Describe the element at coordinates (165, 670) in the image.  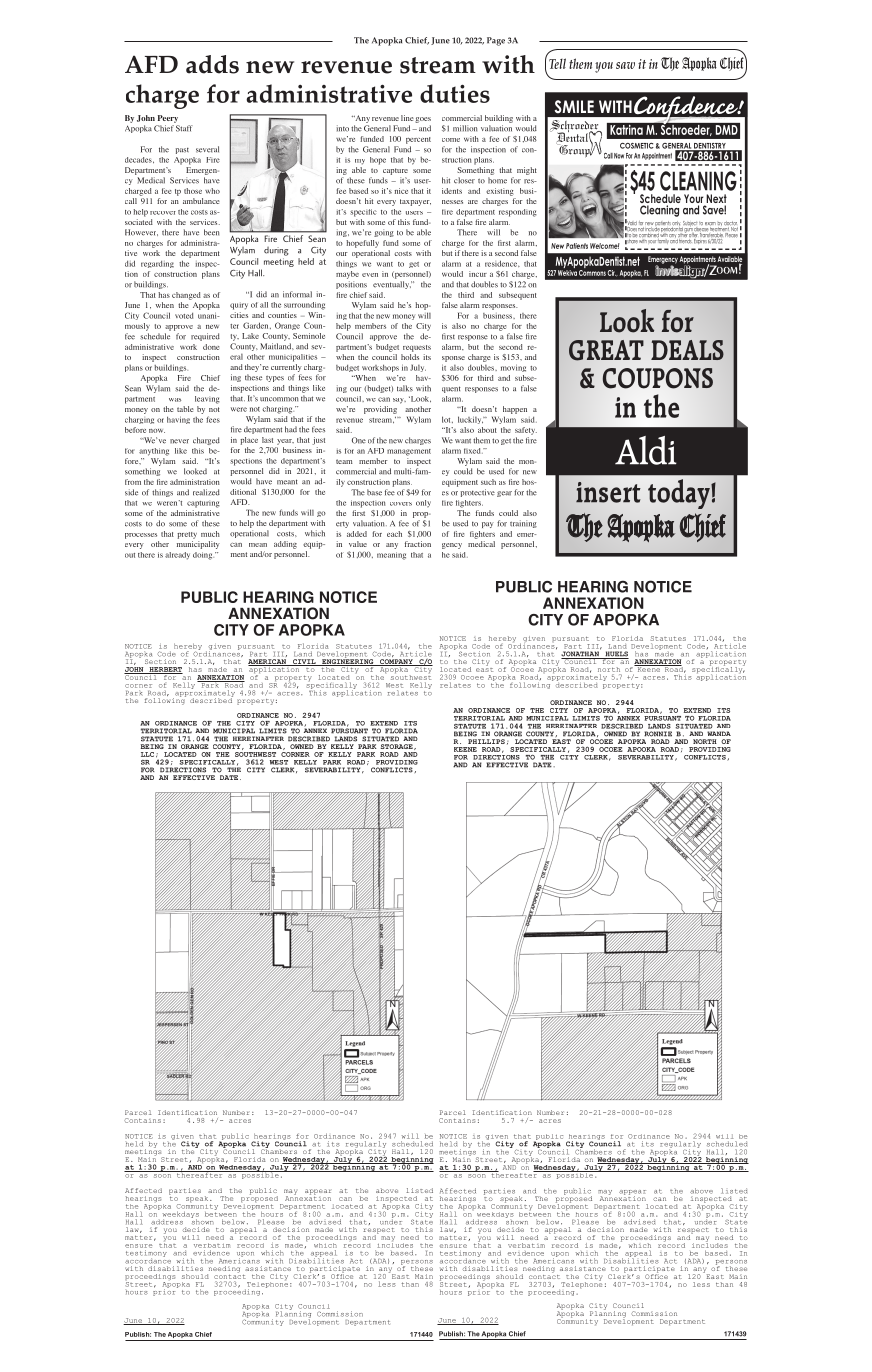
I see `HERBERT` at that location.
